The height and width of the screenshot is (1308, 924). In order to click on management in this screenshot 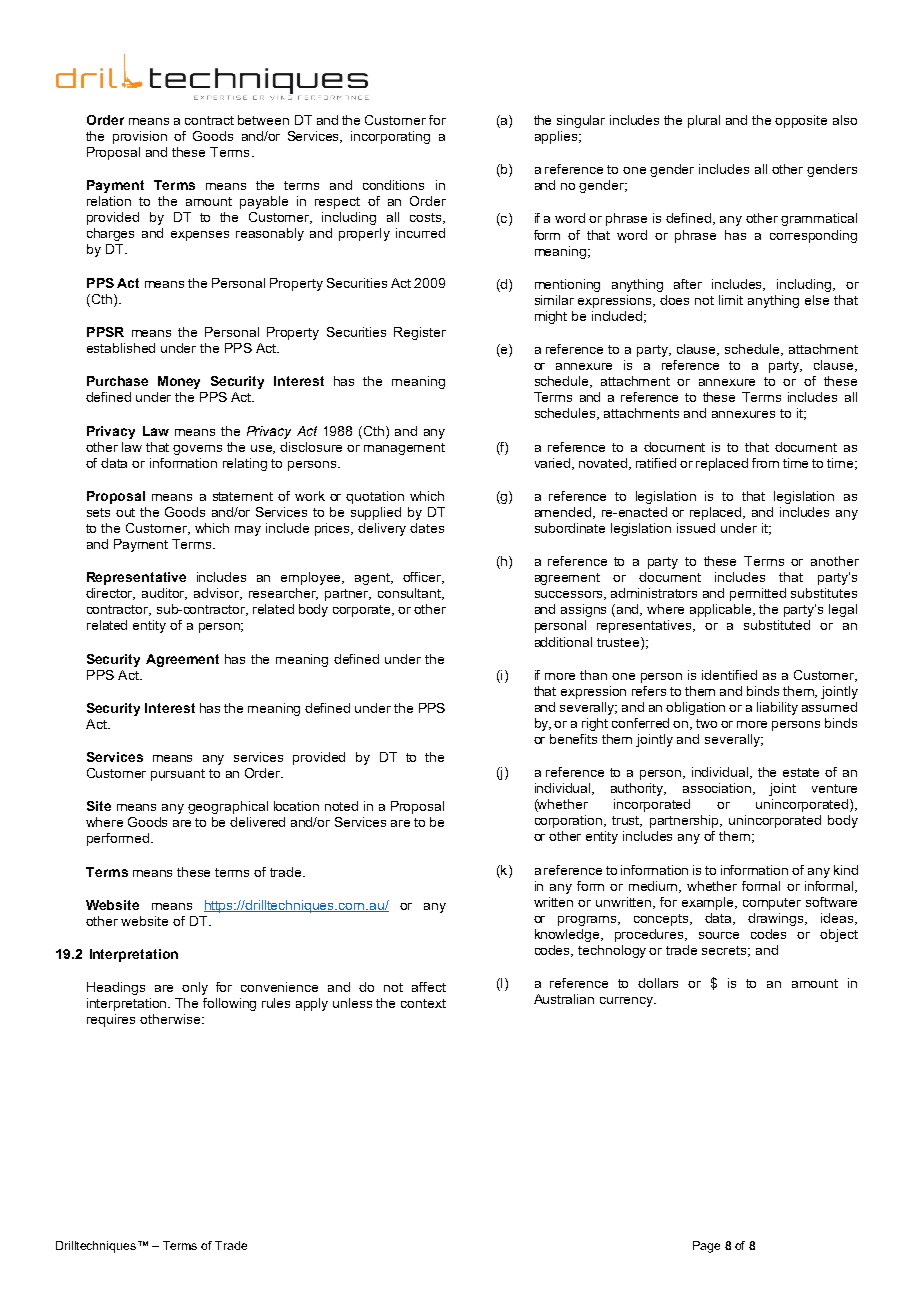, I will do `click(404, 449)`.
